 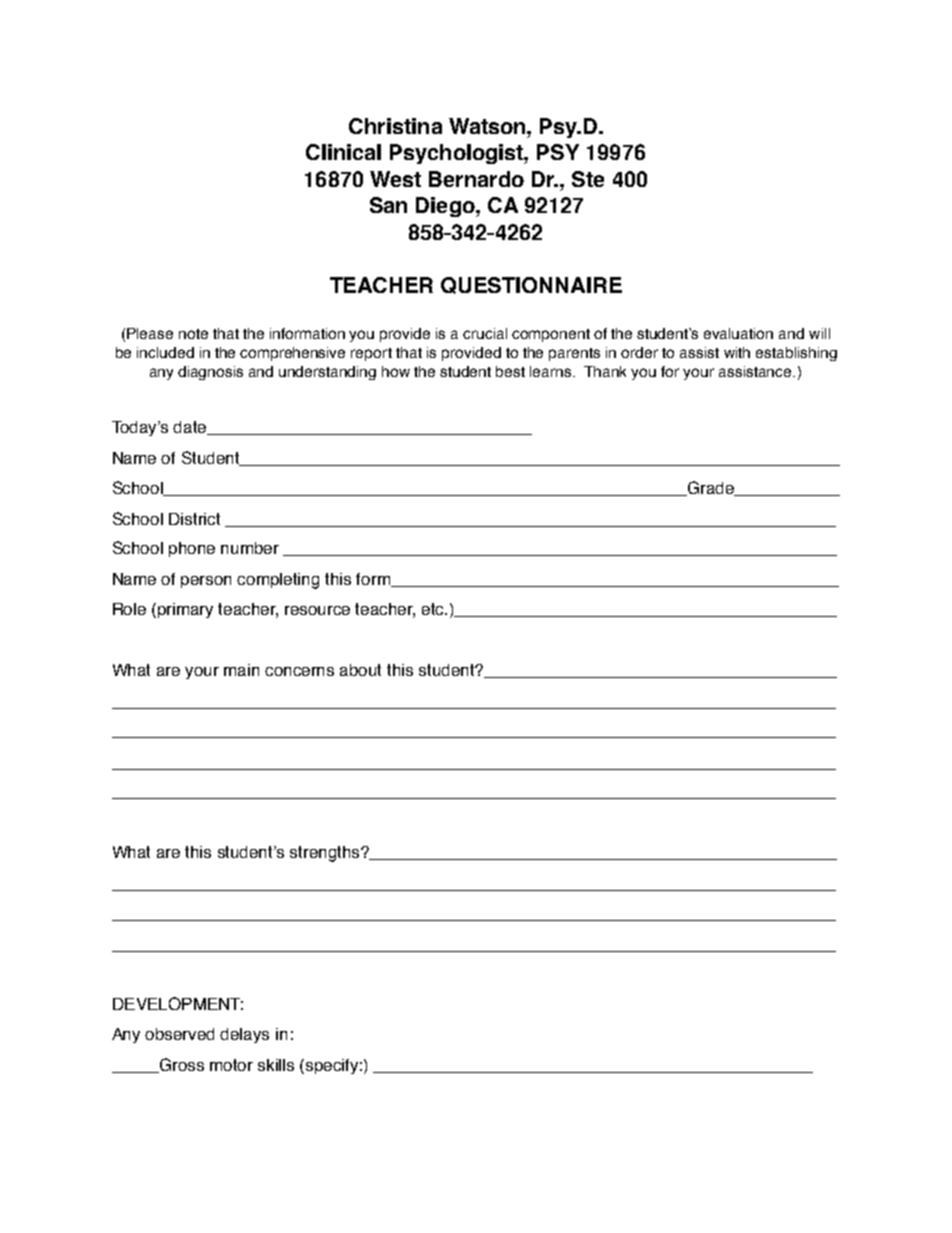 What do you see at coordinates (210, 373) in the image?
I see `diagnosis` at bounding box center [210, 373].
